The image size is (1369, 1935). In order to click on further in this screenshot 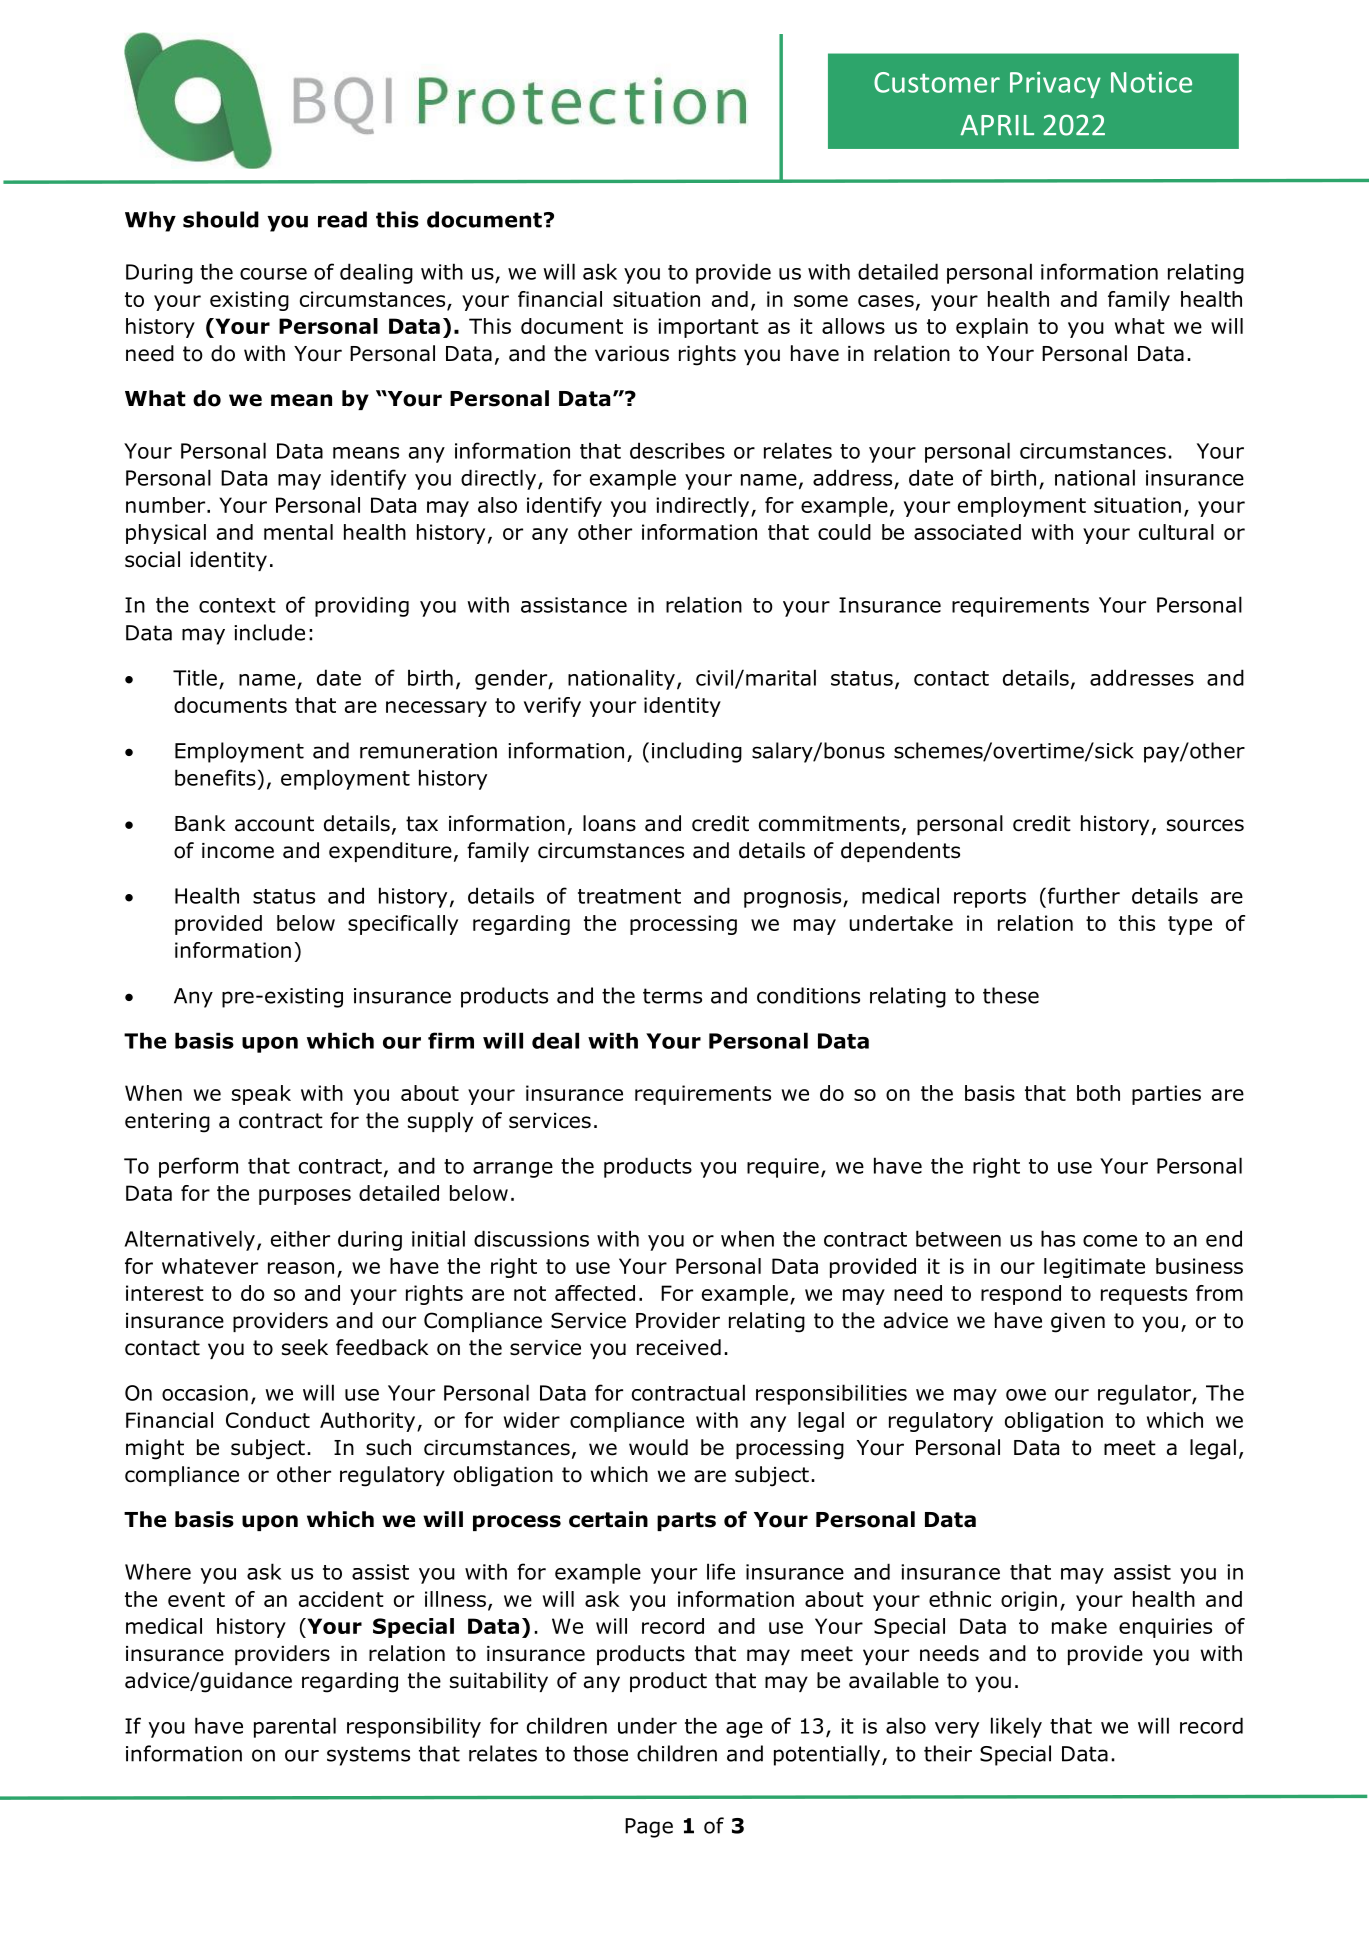, I will do `click(1084, 895)`.
